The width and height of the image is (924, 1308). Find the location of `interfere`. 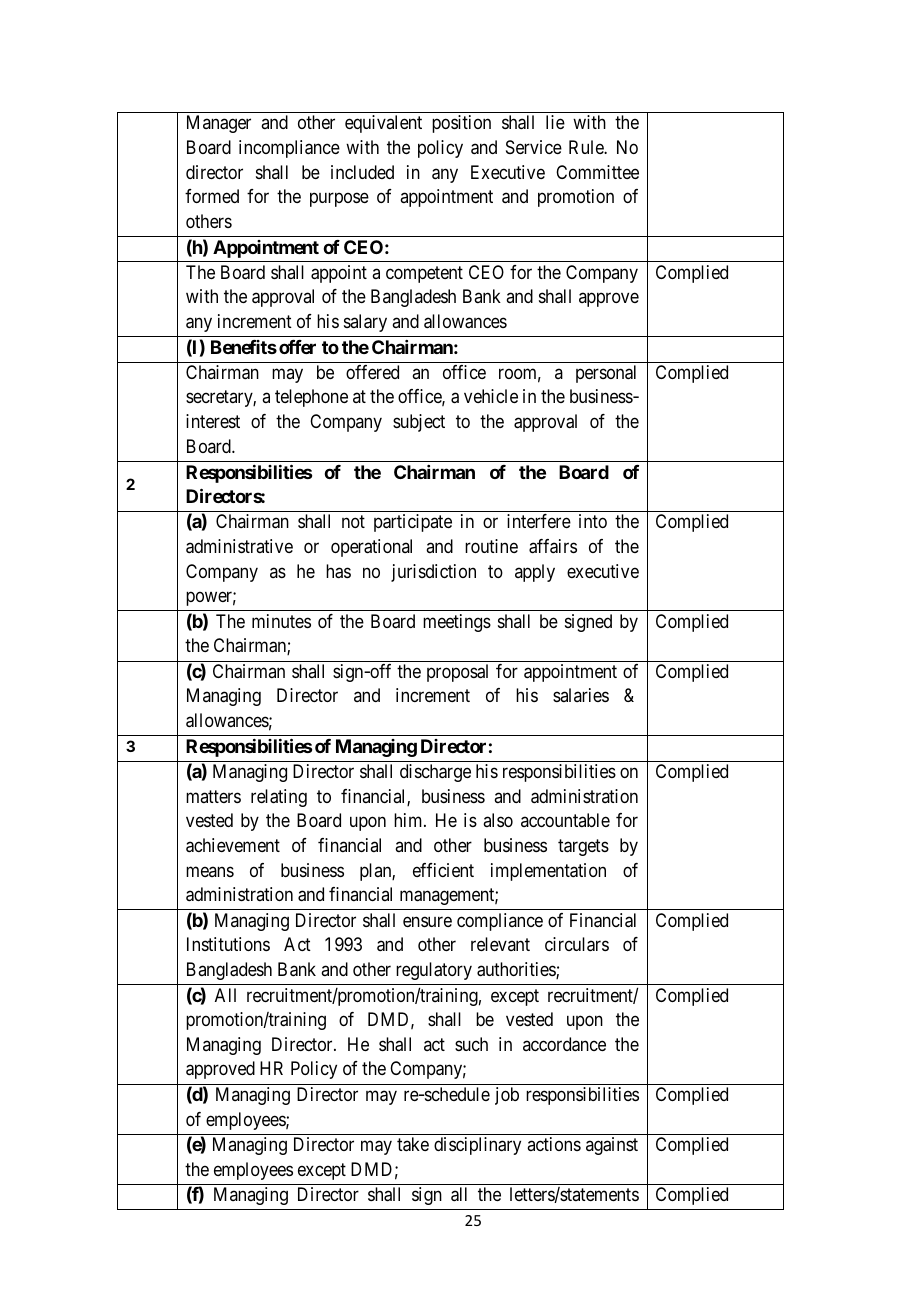

interfere is located at coordinates (539, 521).
